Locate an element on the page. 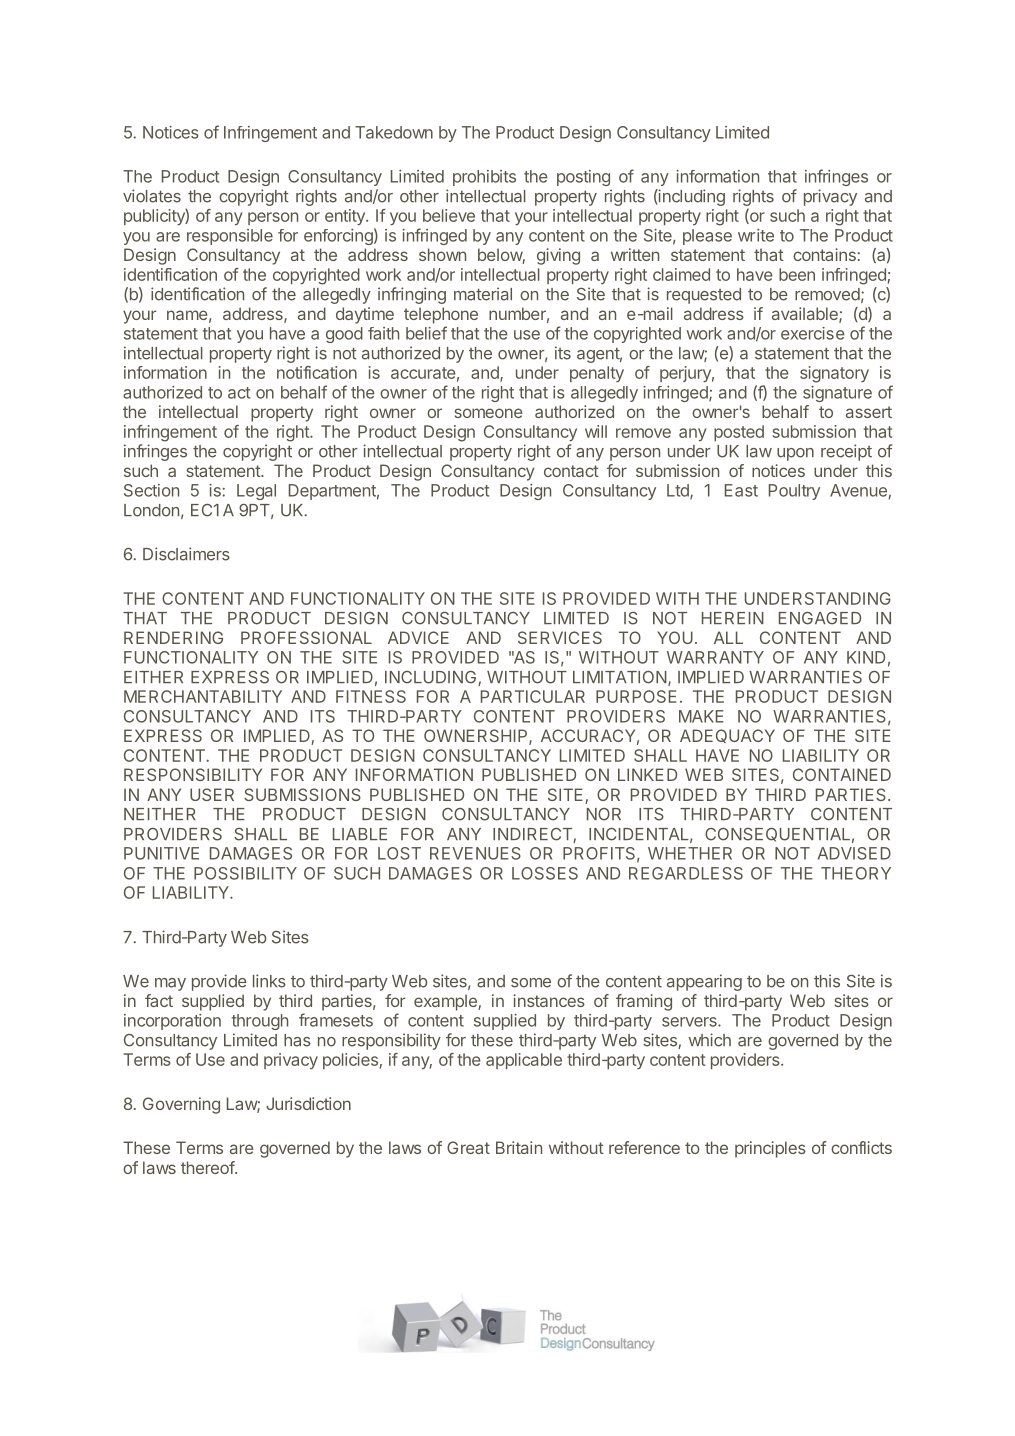 This image has width=1015, height=1436. write is located at coordinates (756, 235).
